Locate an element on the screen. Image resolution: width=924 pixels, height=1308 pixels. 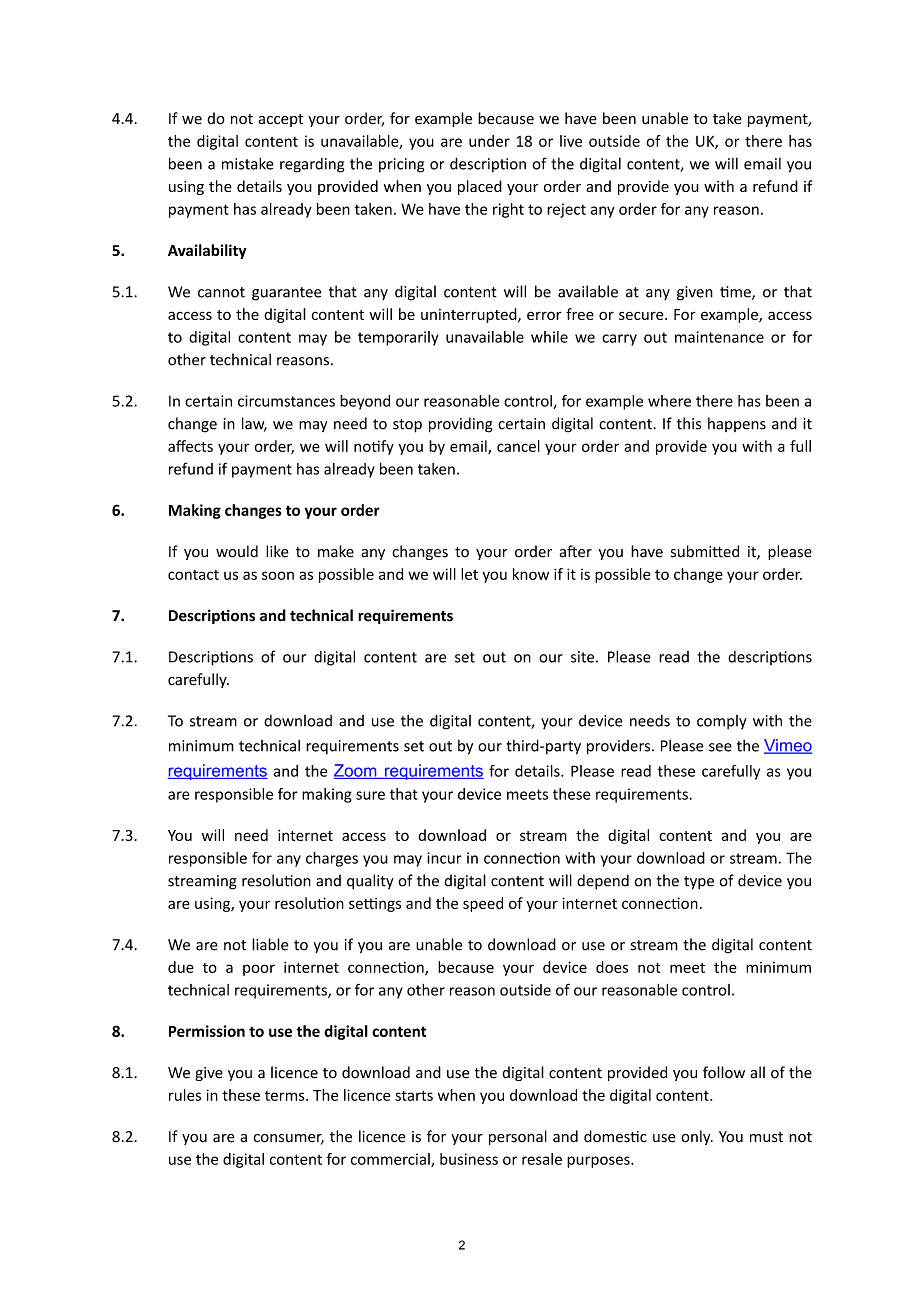
liable is located at coordinates (270, 944).
